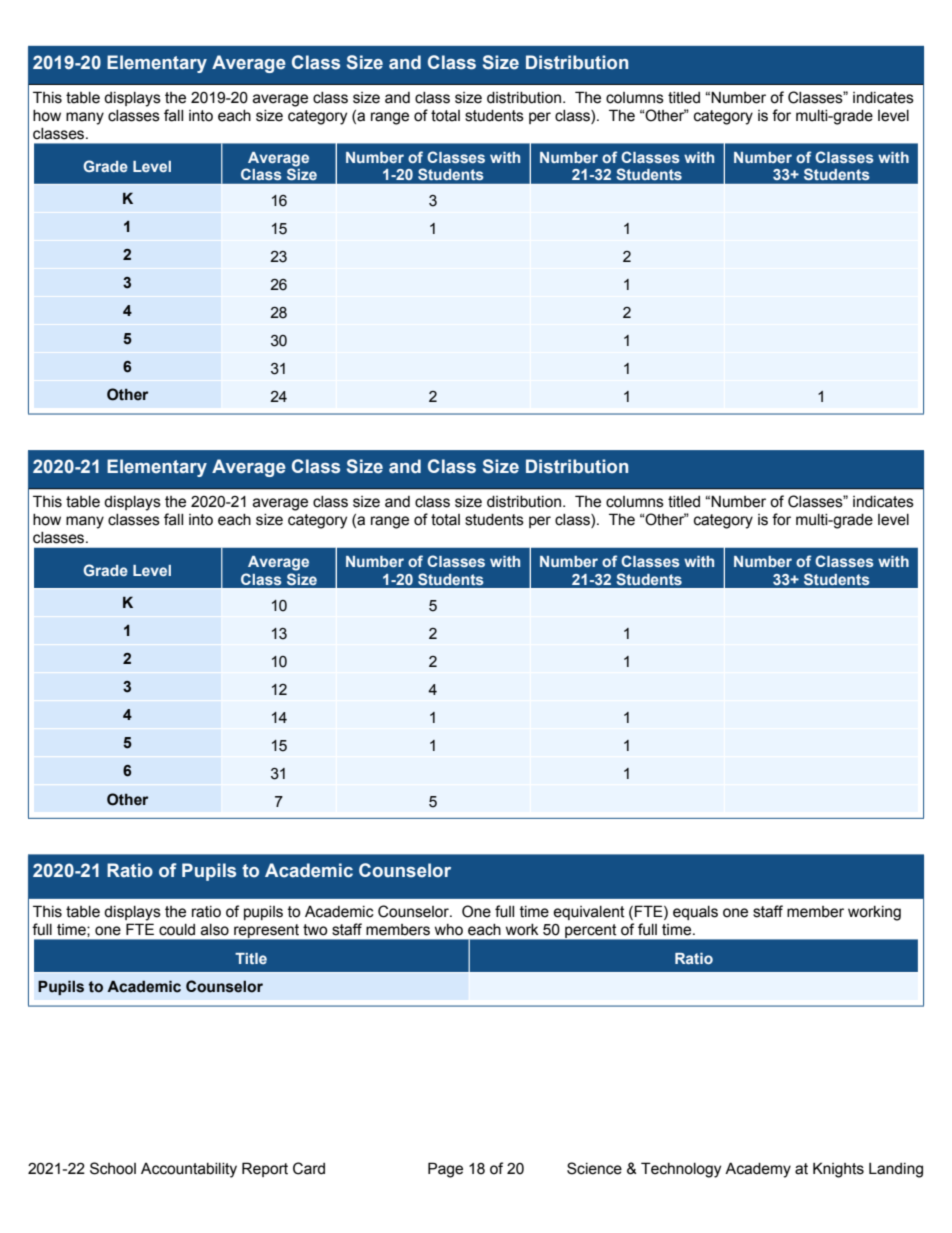 The image size is (952, 1233). What do you see at coordinates (189, 1170) in the image?
I see `Accountability` at bounding box center [189, 1170].
